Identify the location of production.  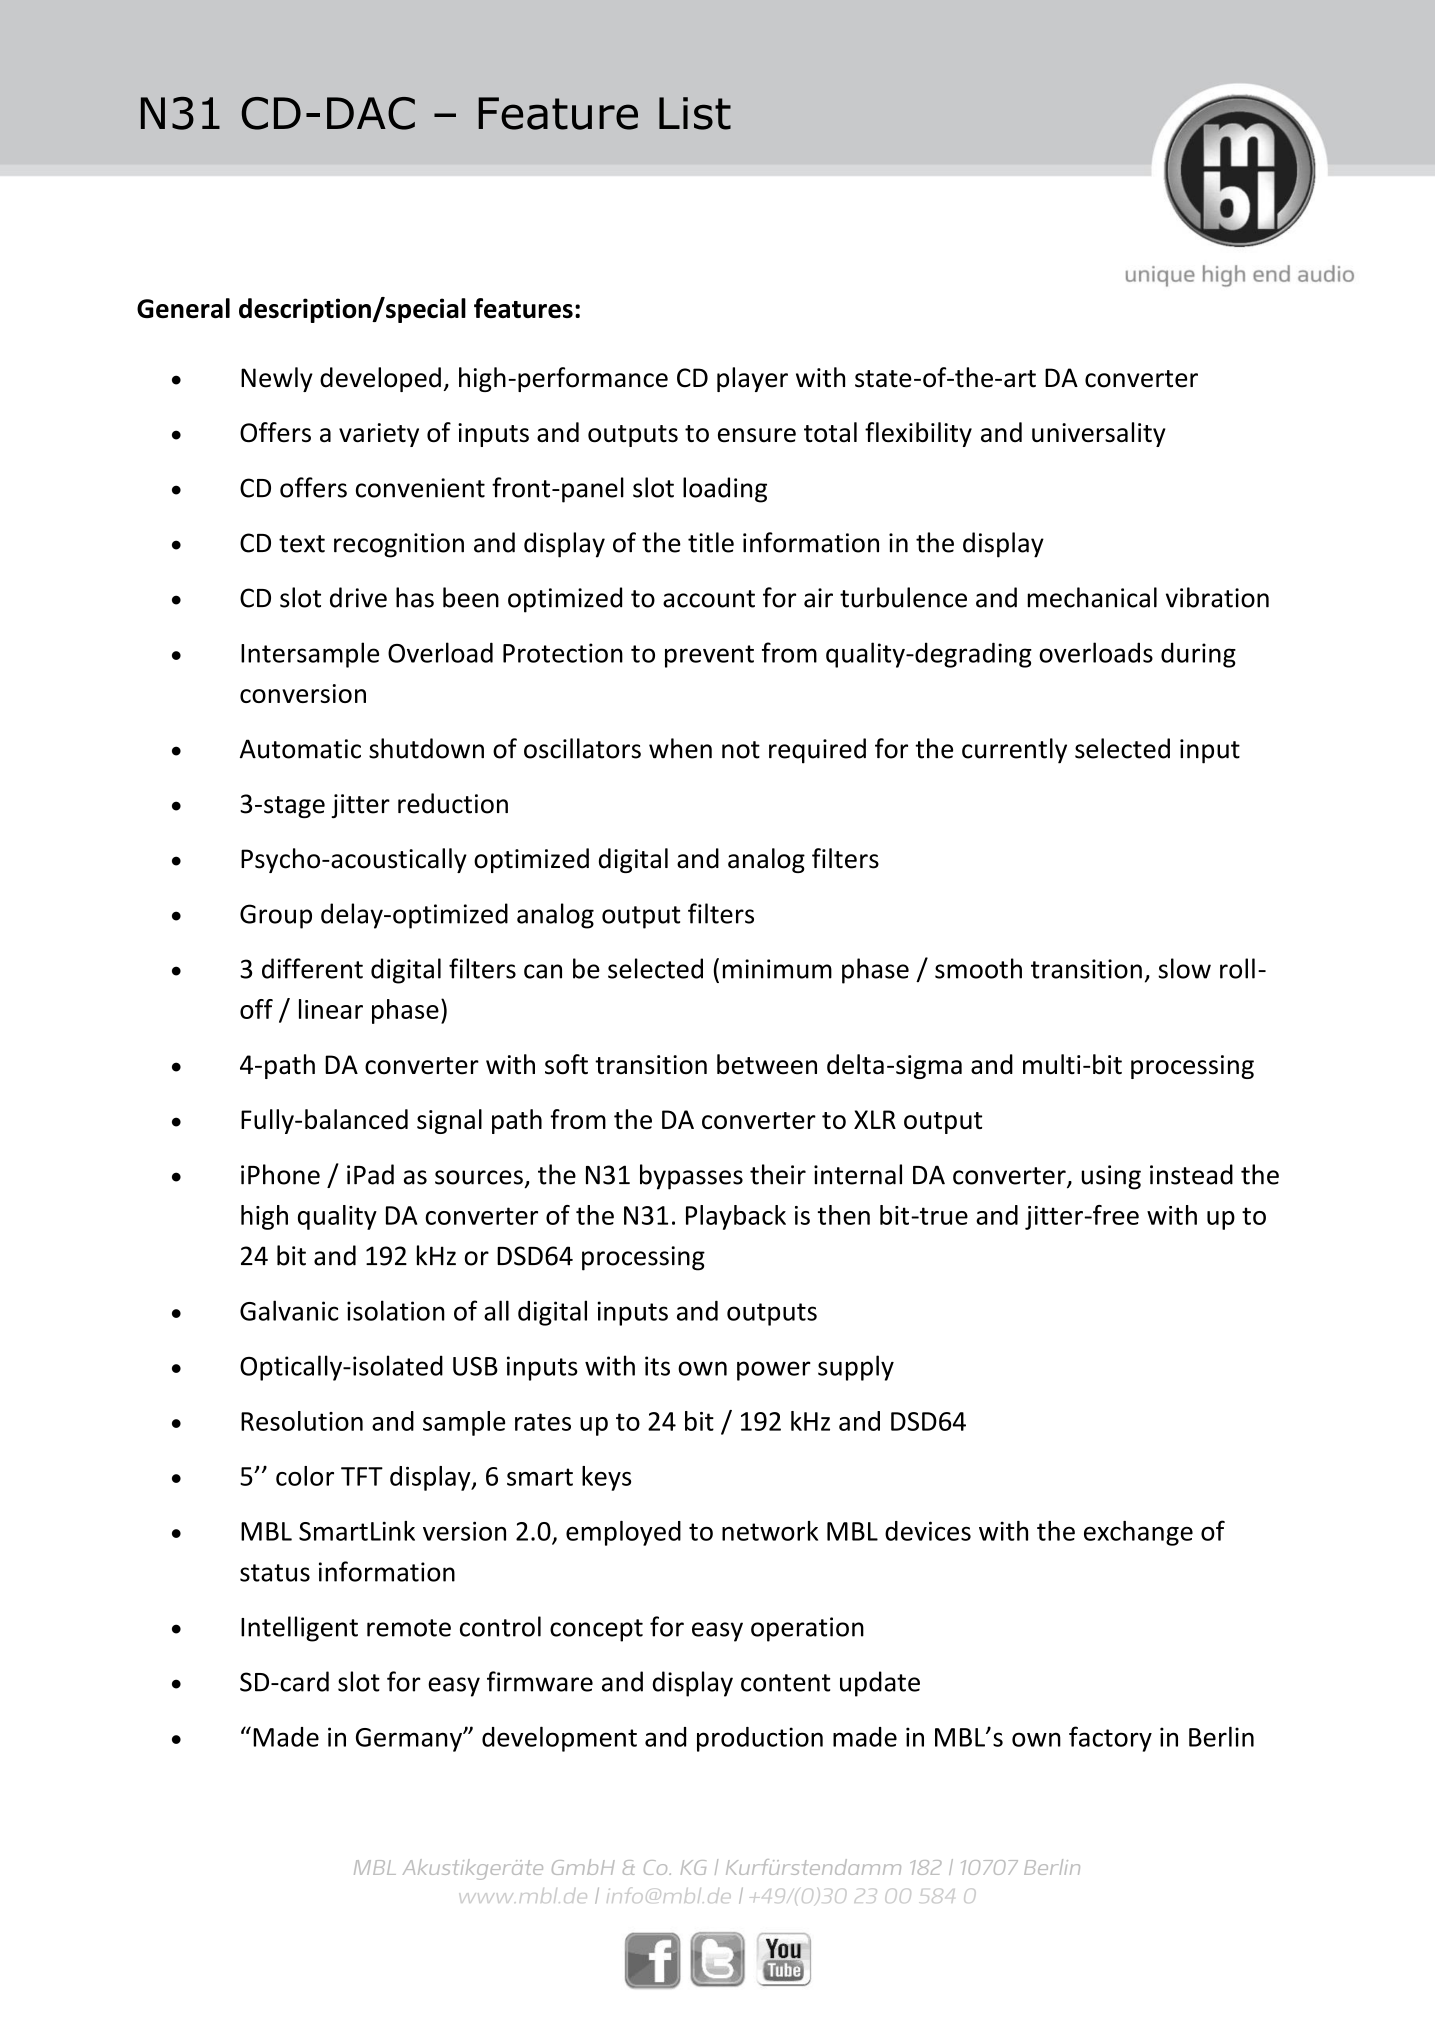
(760, 1739).
